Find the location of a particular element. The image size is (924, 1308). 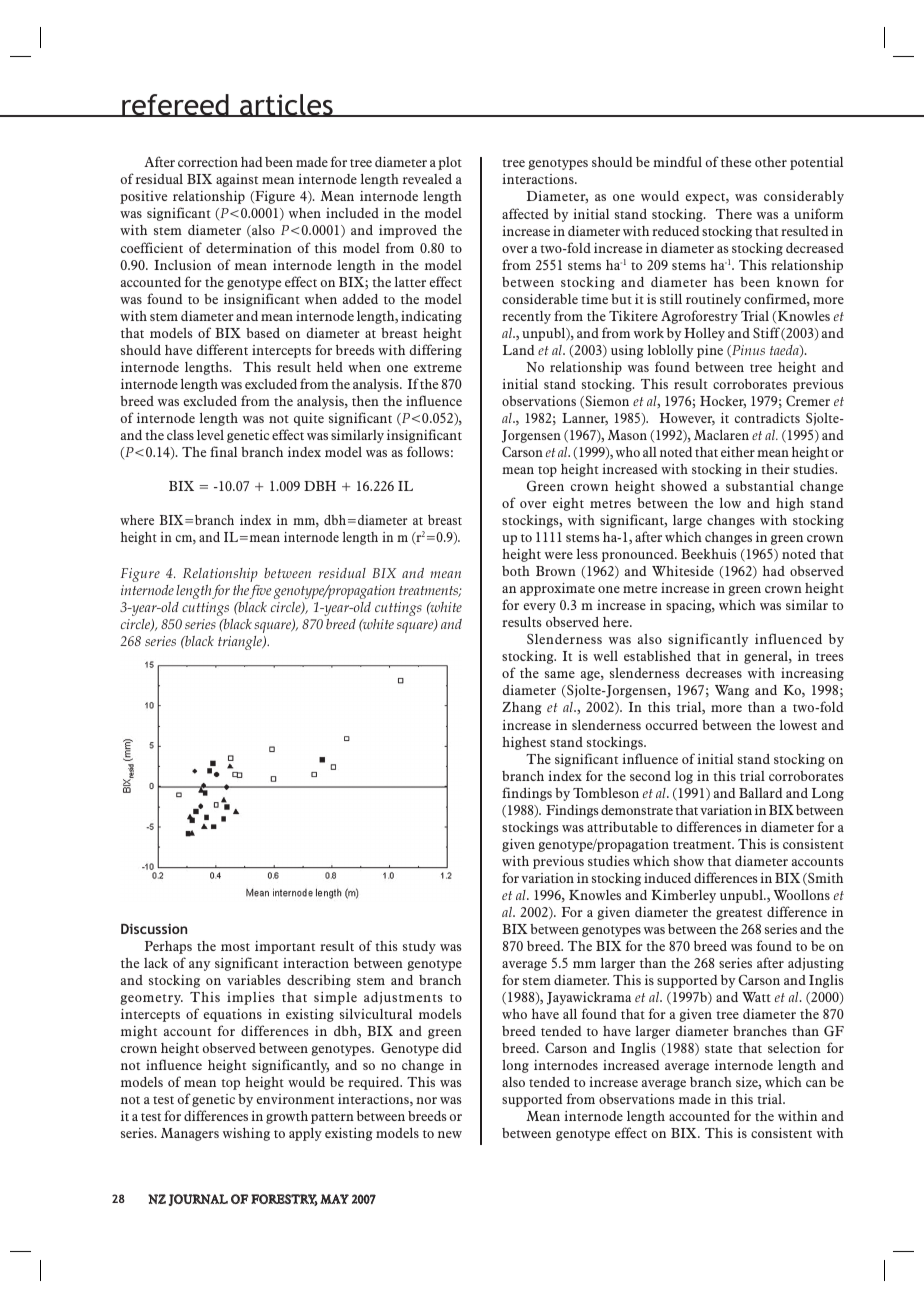

these is located at coordinates (736, 162).
